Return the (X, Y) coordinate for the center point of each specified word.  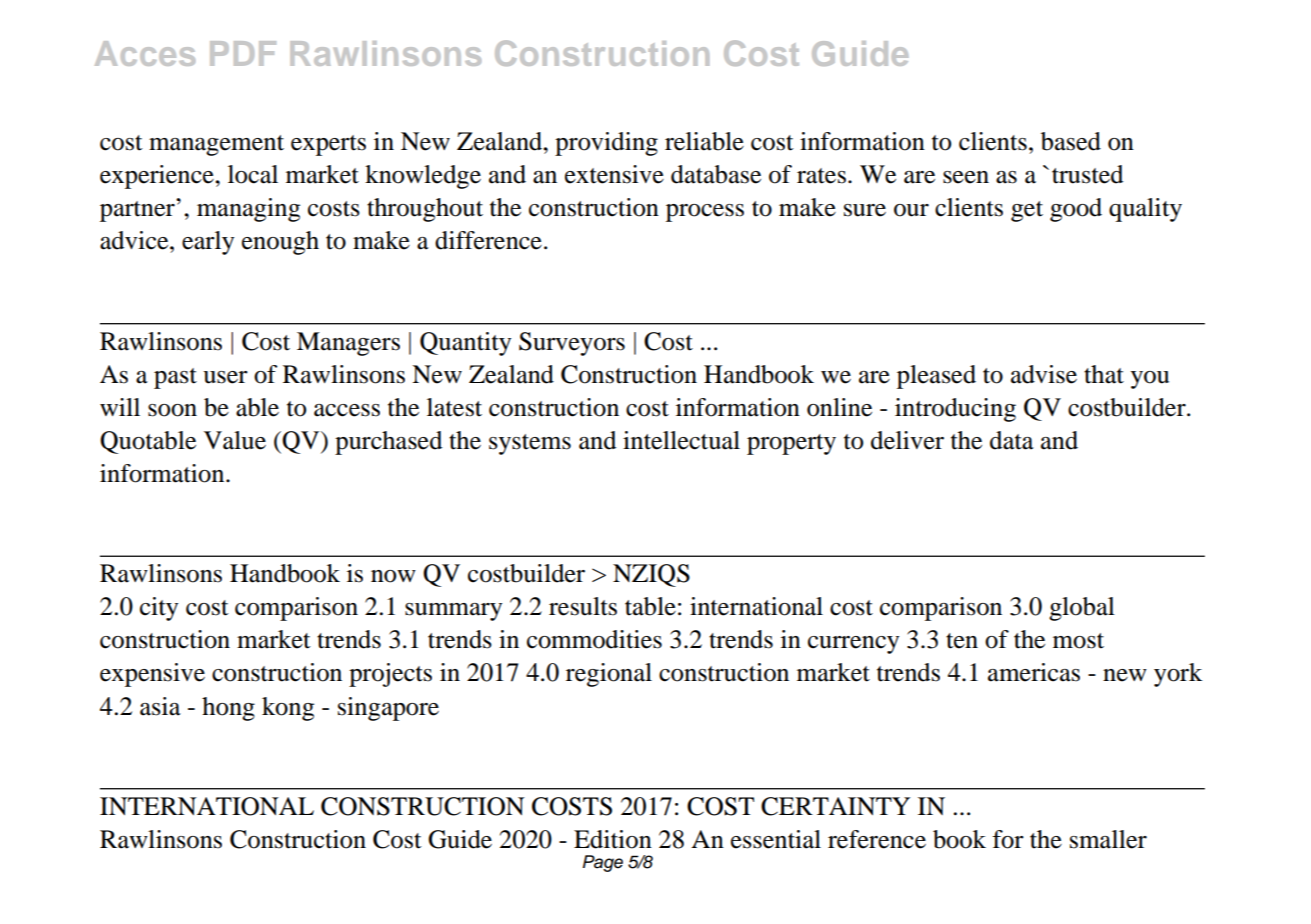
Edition (613, 839)
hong (228, 709)
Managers (348, 344)
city (159, 609)
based (1071, 141)
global (1082, 609)
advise (1044, 374)
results (583, 606)
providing (606, 144)
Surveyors (572, 344)
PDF (243, 53)
